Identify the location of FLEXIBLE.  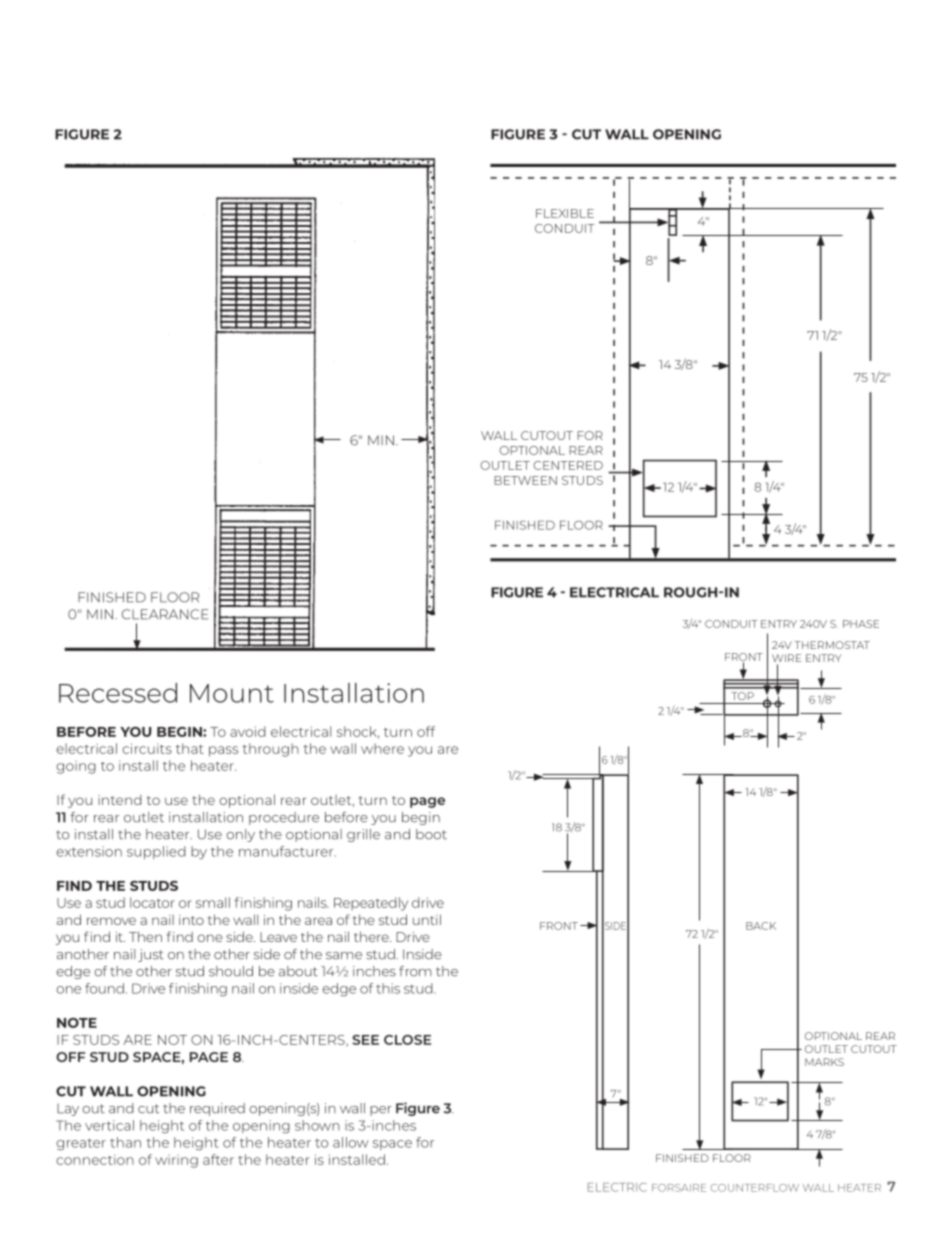
(565, 213).
